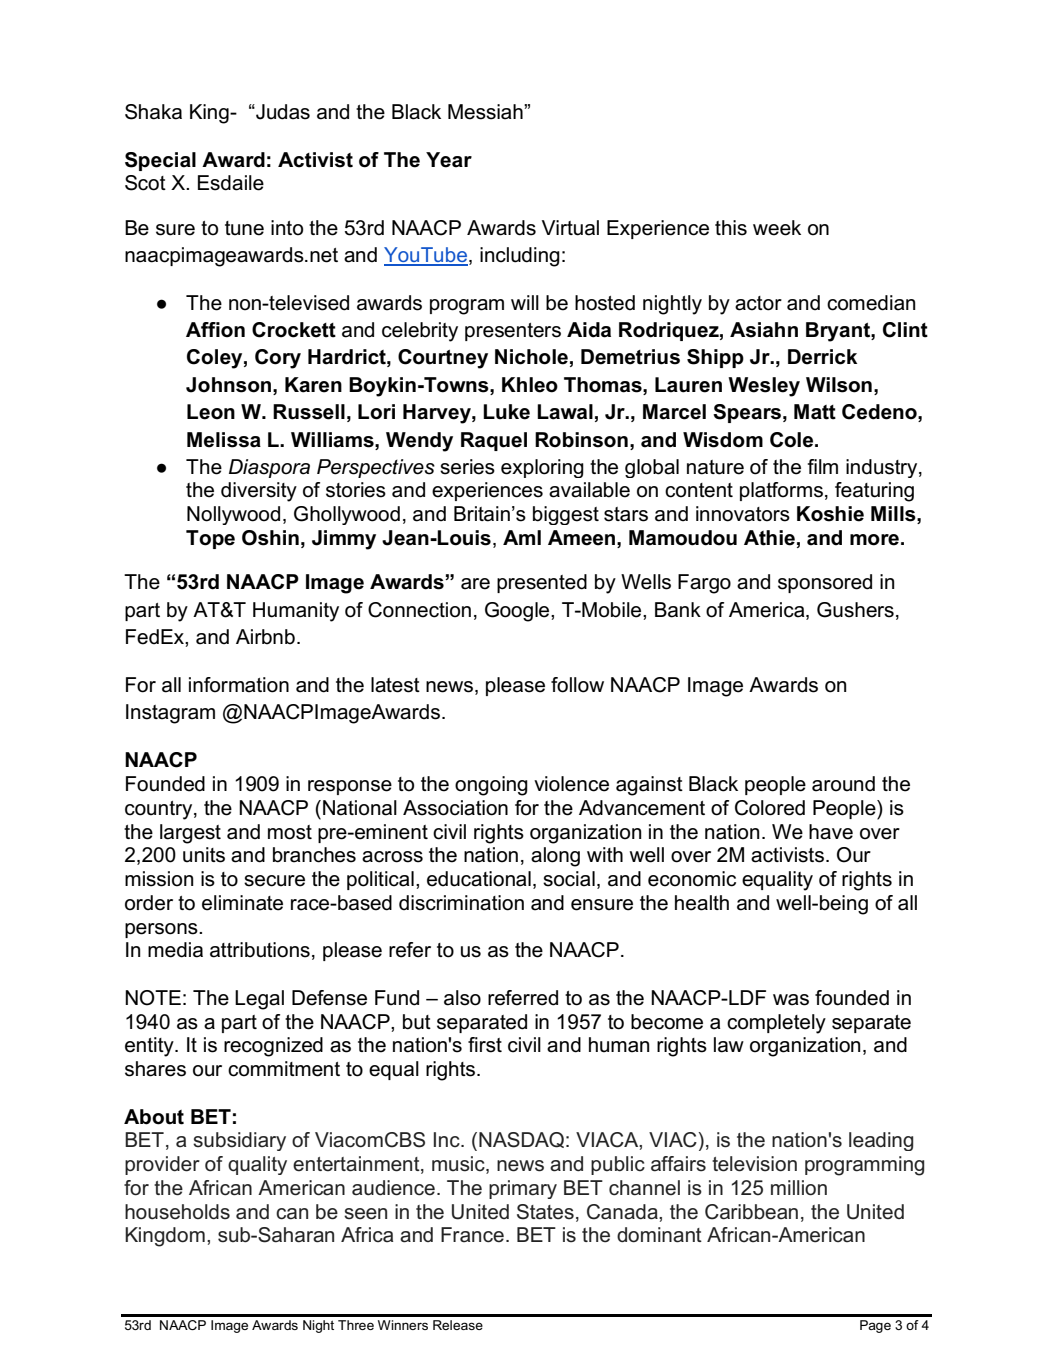 The height and width of the screenshot is (1363, 1053). I want to click on Special, so click(160, 161).
